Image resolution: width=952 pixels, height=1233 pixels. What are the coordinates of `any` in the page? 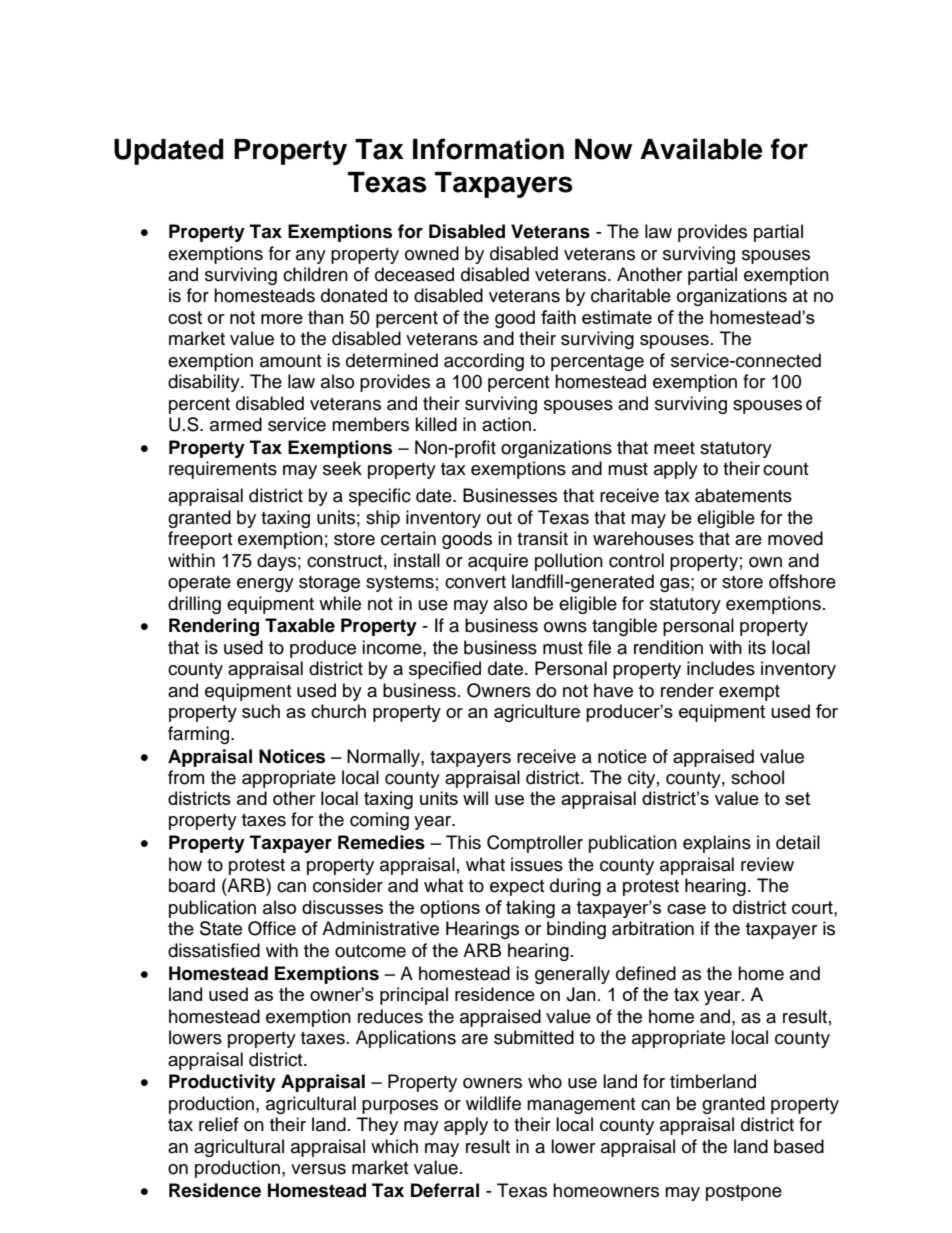 It's located at (311, 257).
